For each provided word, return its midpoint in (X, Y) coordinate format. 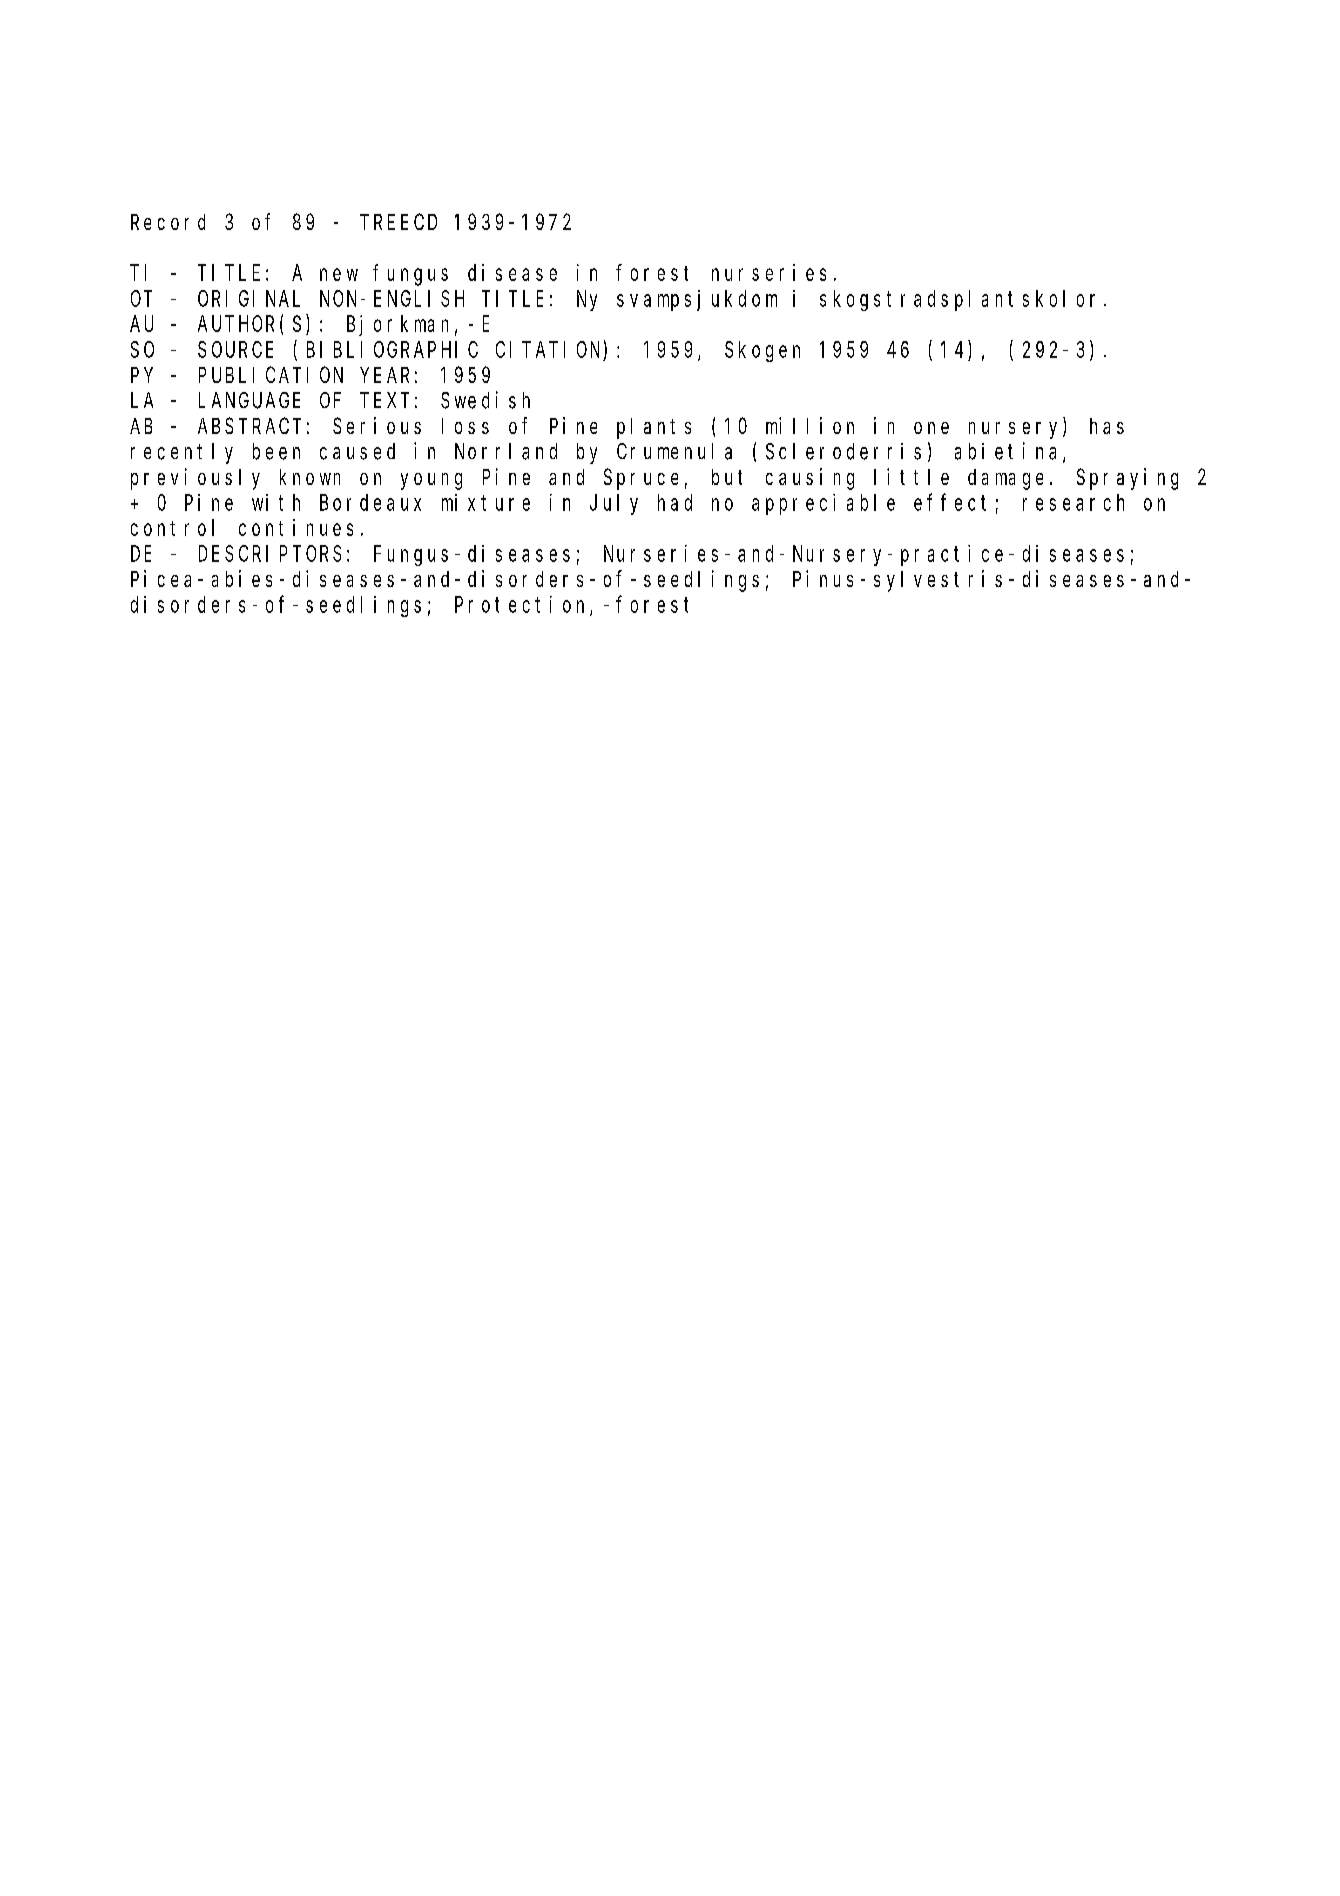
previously (195, 479)
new (339, 274)
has (1107, 426)
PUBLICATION (271, 375)
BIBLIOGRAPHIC (392, 350)
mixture (486, 502)
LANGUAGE (249, 401)
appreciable (823, 504)
